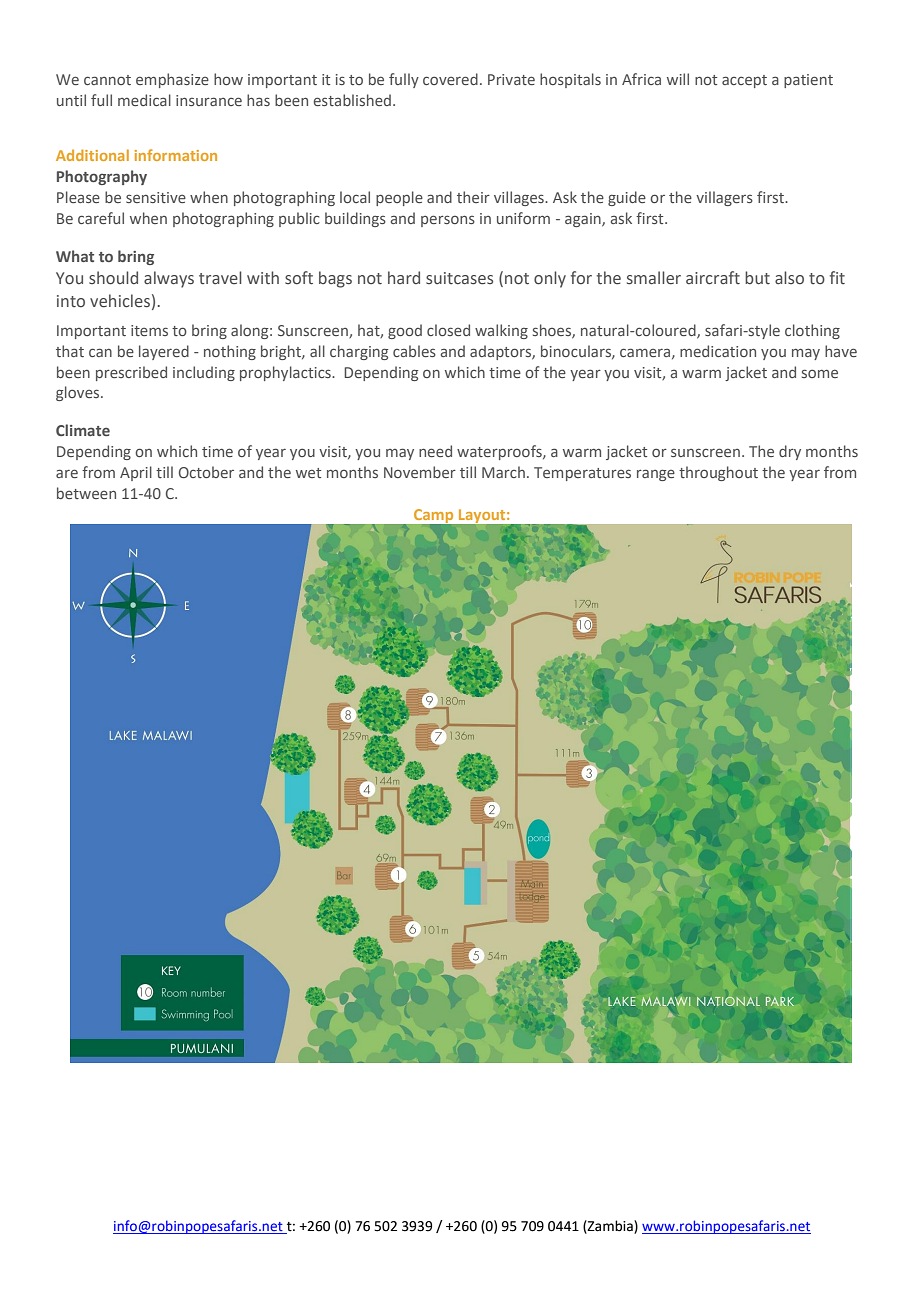 The image size is (924, 1308). What do you see at coordinates (420, 472) in the screenshot?
I see `November` at bounding box center [420, 472].
